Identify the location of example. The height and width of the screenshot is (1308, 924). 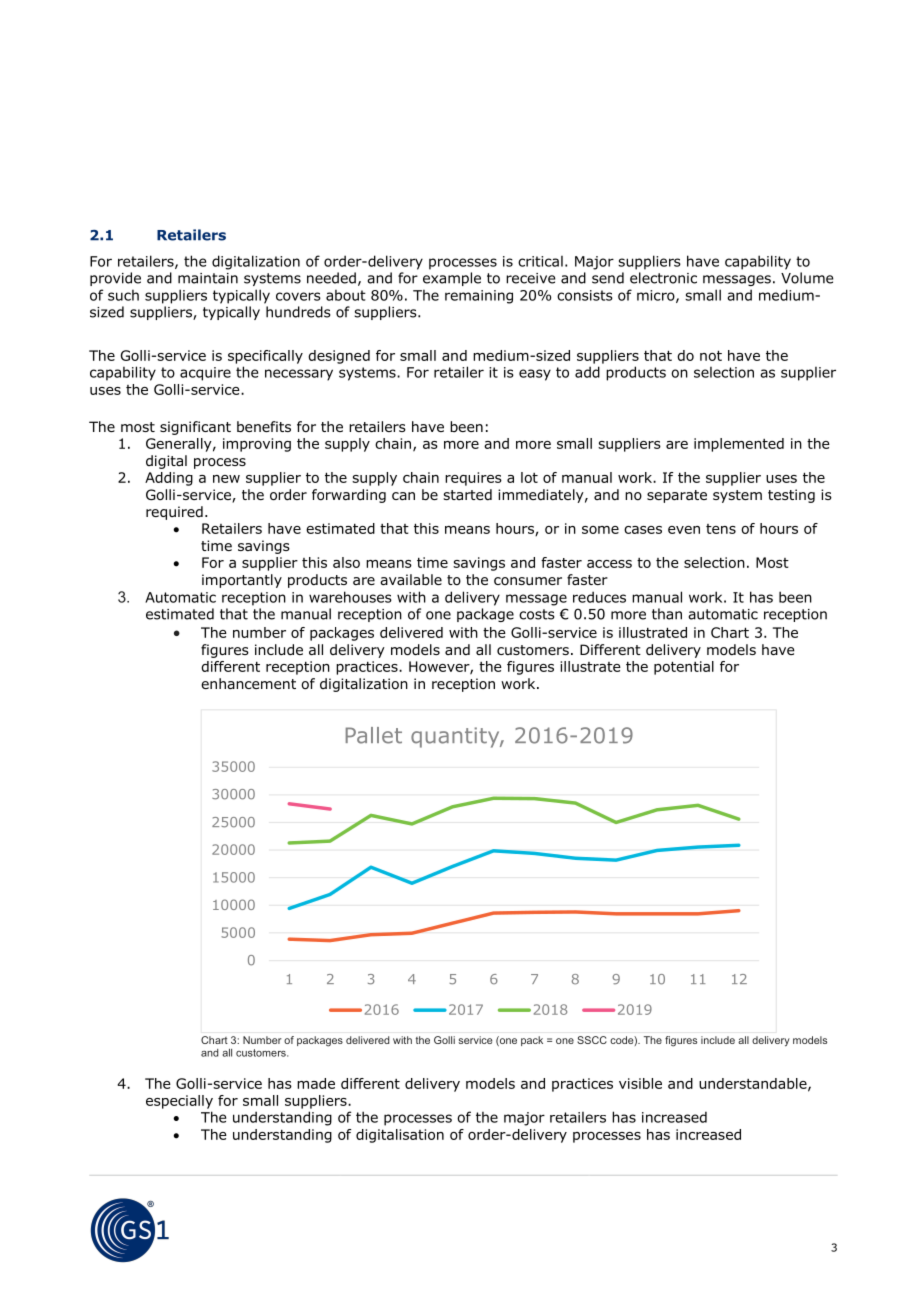
(452, 279).
